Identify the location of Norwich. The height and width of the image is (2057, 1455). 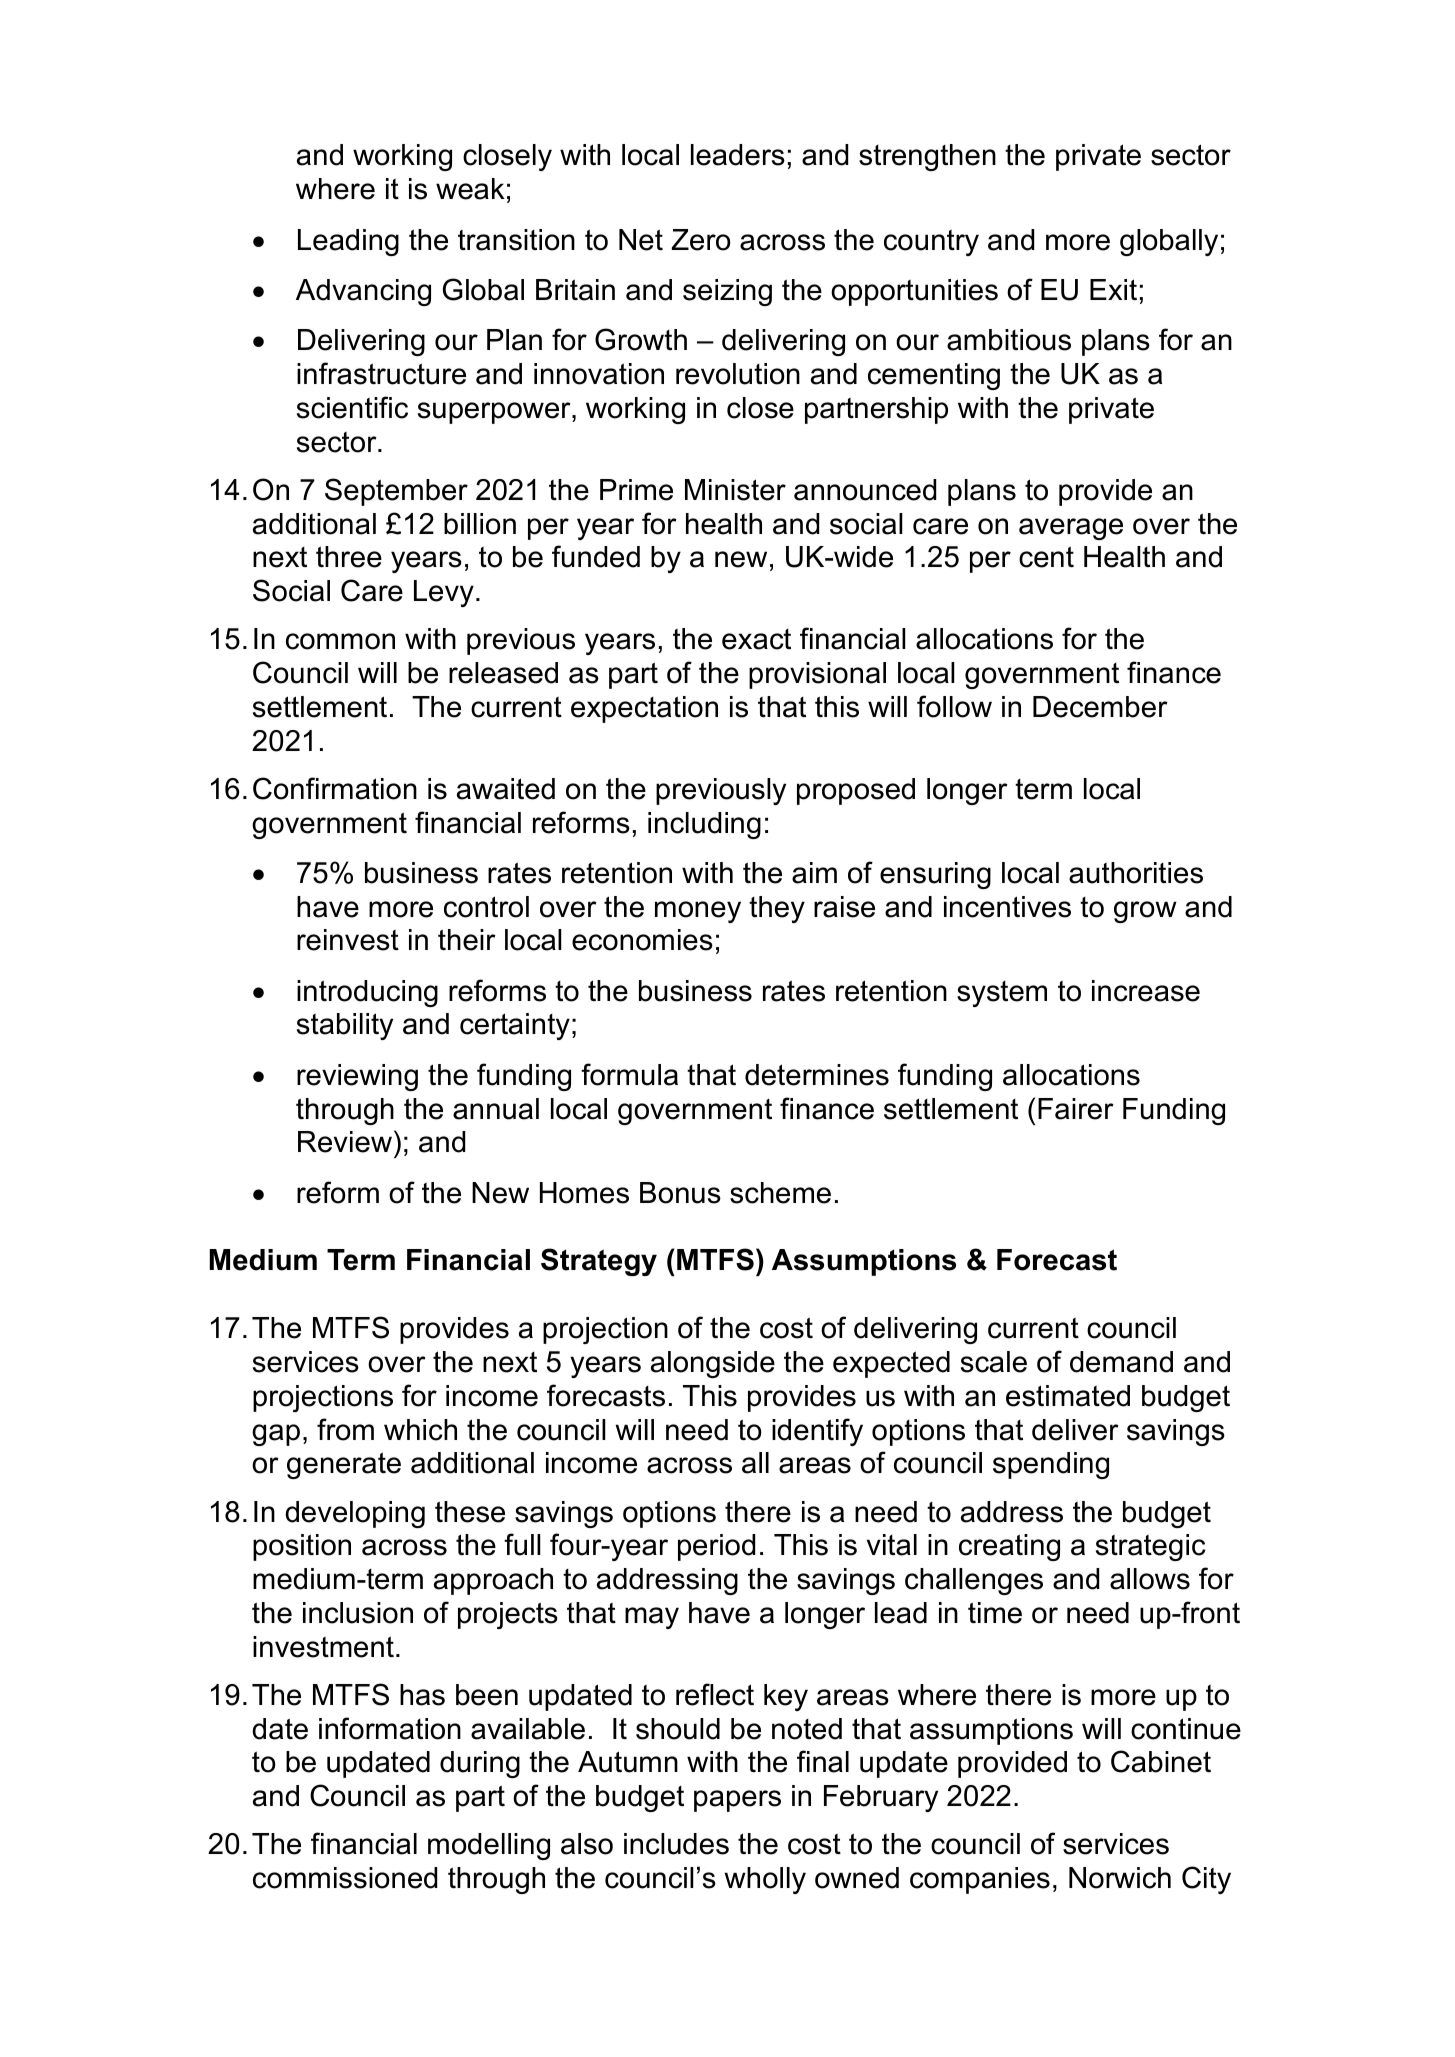
(1120, 1878).
